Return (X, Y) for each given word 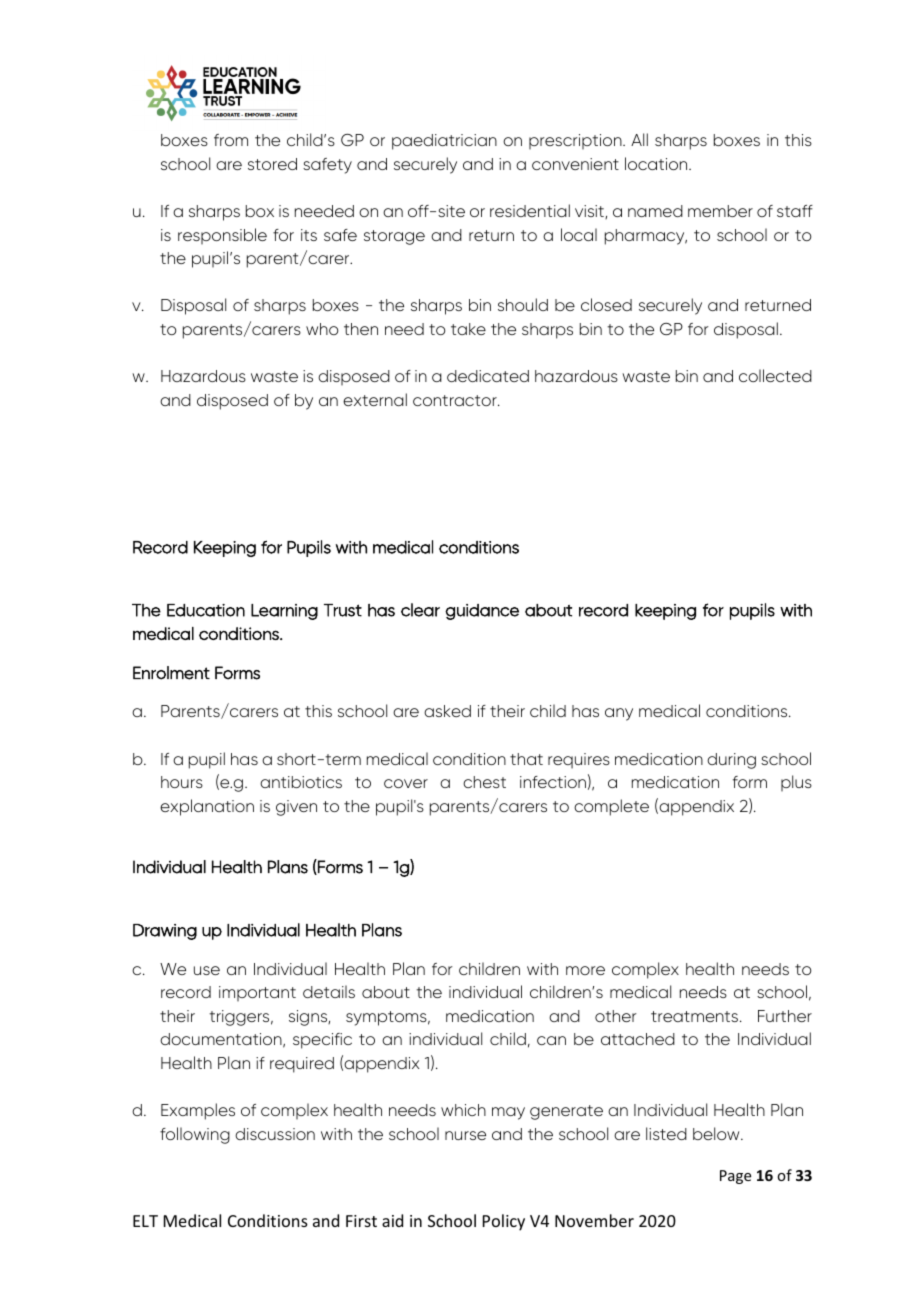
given (296, 808)
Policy (504, 1222)
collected (775, 375)
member (720, 211)
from (231, 140)
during (731, 761)
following (195, 1135)
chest (484, 782)
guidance (482, 612)
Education (206, 610)
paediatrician (444, 142)
